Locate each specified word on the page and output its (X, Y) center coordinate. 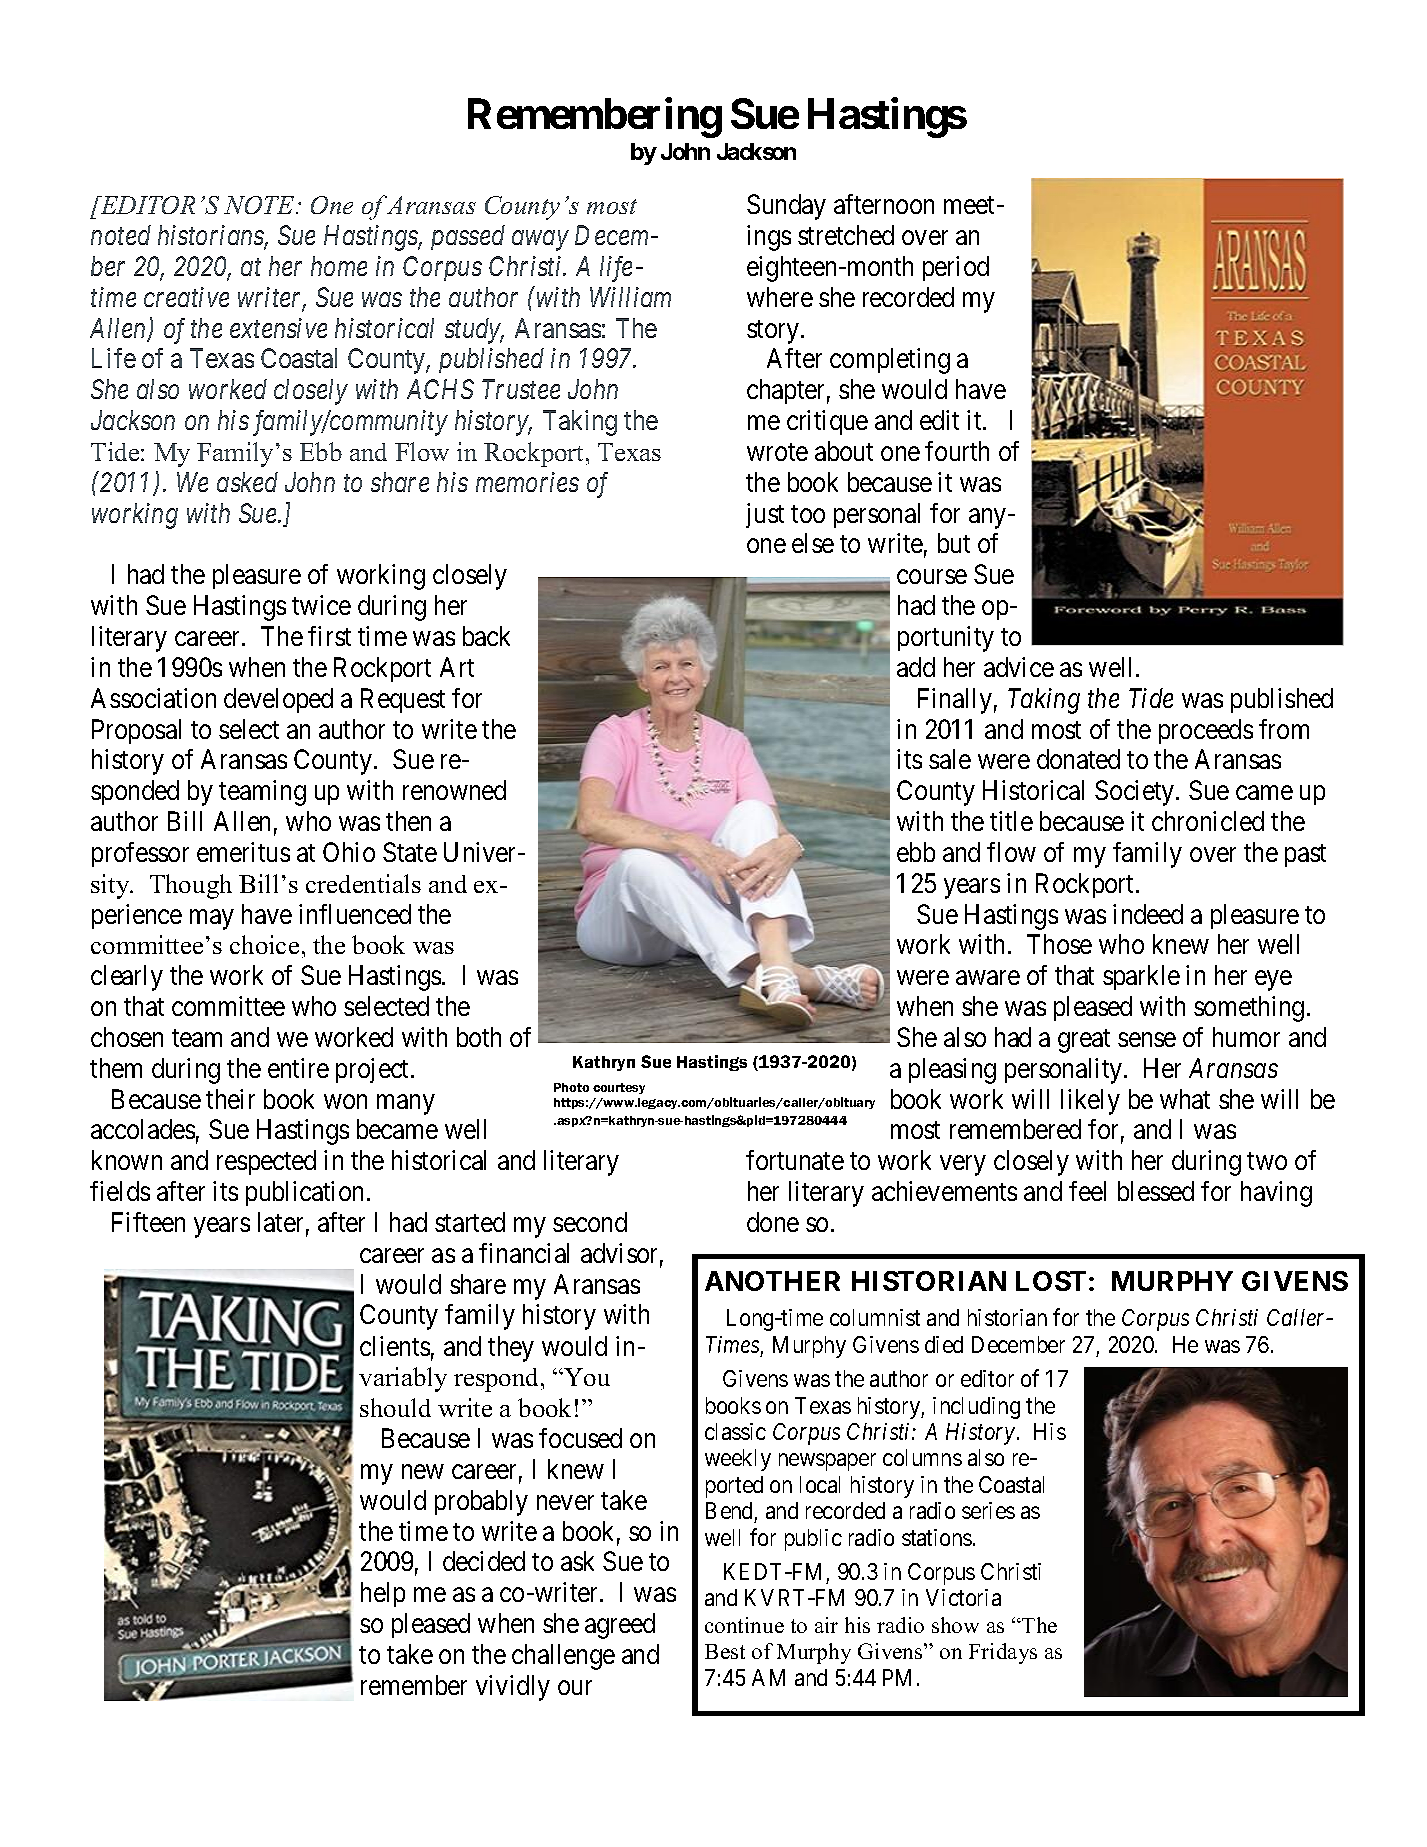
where (780, 297)
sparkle (1141, 977)
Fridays (1003, 1653)
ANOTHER (772, 1281)
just (765, 515)
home (339, 266)
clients (395, 1346)
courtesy (619, 1088)
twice (321, 605)
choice (264, 944)
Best (725, 1651)
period (956, 268)
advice (1019, 667)
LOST (1051, 1281)
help (383, 1594)
